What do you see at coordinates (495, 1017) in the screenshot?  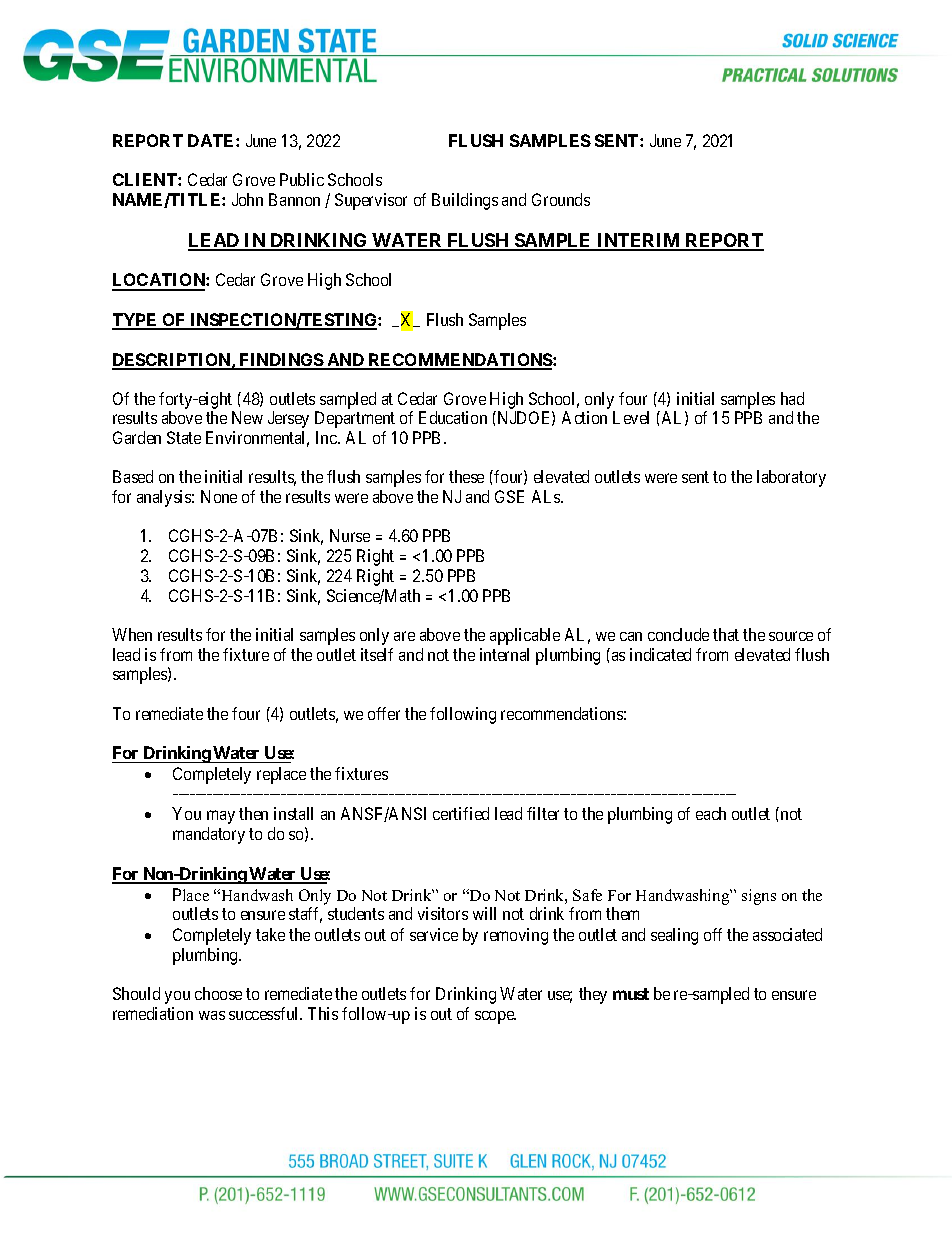 I see `scope` at bounding box center [495, 1017].
